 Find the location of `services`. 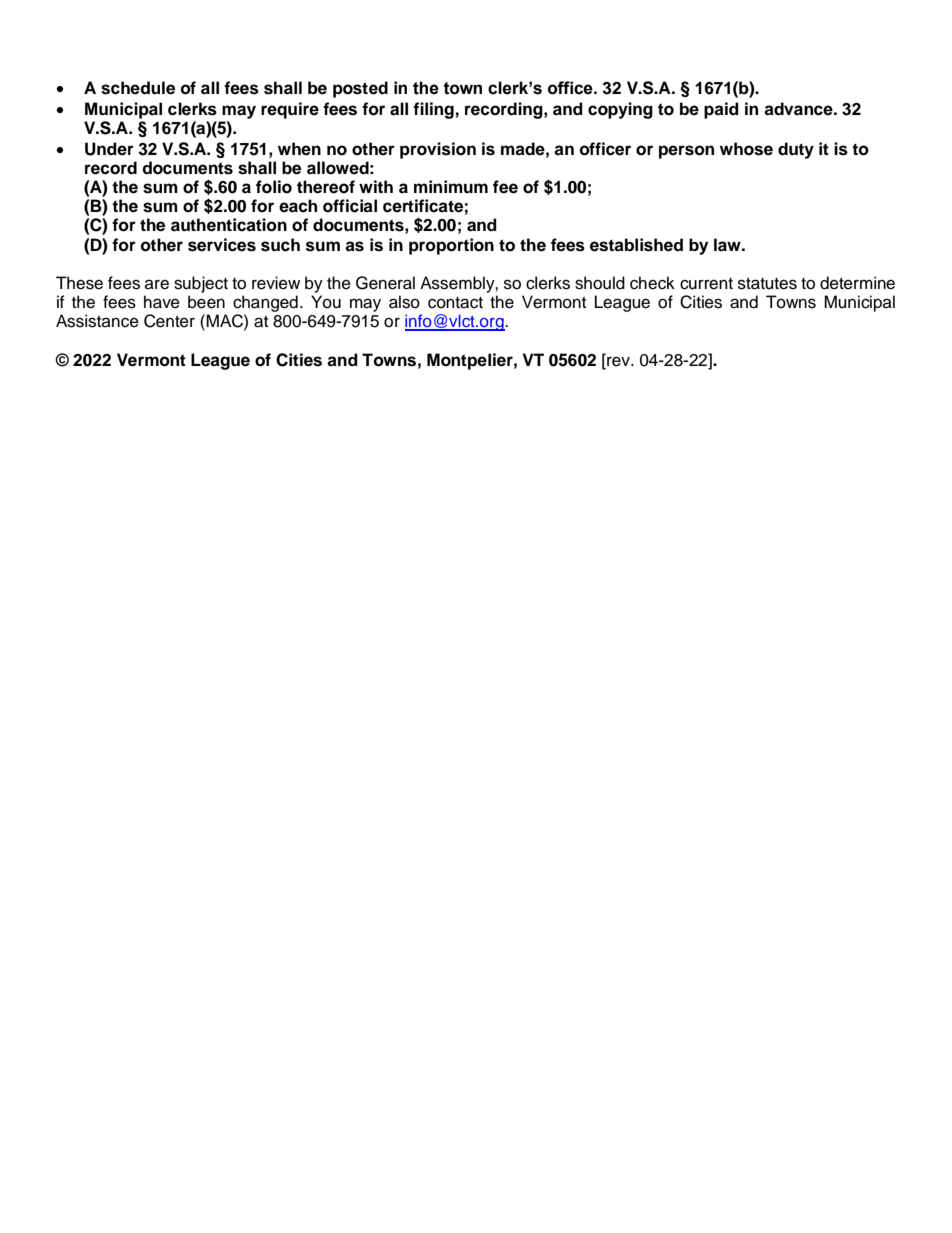

services is located at coordinates (222, 245).
